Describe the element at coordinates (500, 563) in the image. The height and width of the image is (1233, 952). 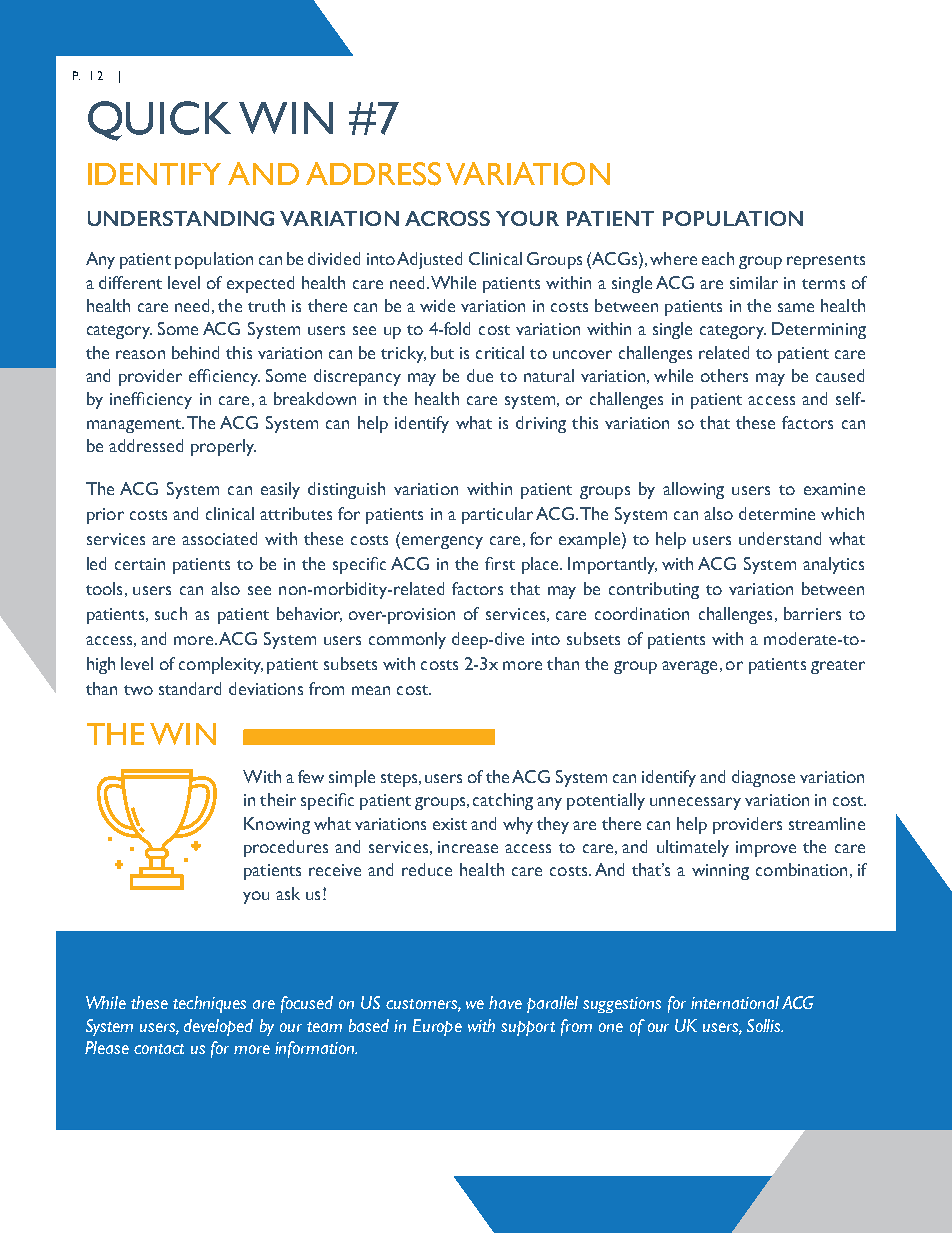
I see `first` at that location.
